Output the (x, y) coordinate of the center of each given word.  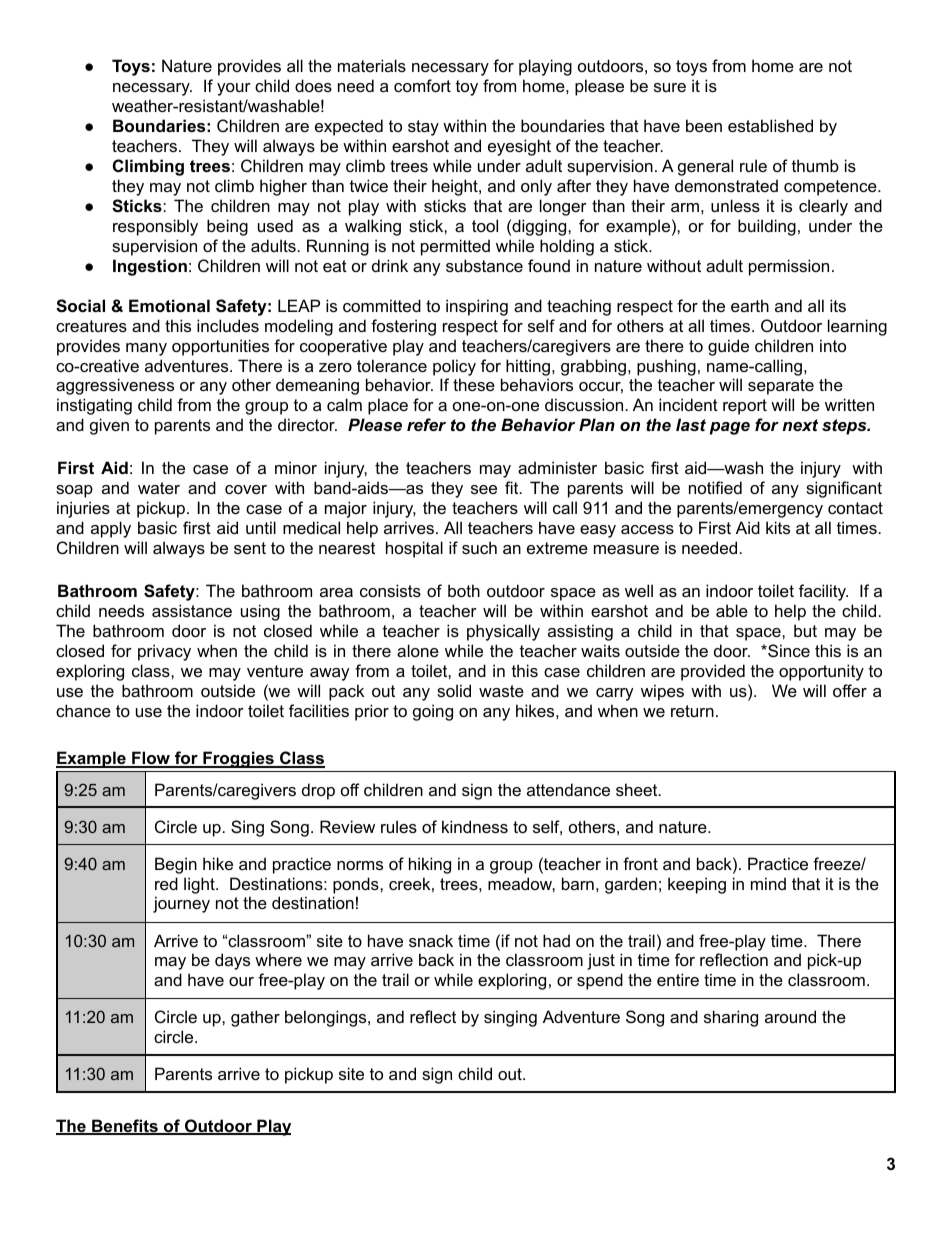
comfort (422, 85)
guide (728, 347)
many (146, 349)
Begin (176, 865)
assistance (192, 610)
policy (454, 367)
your (234, 89)
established (770, 125)
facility (823, 592)
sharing (731, 1018)
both (464, 590)
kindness (475, 826)
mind (768, 883)
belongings (327, 1018)
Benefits (125, 1127)
